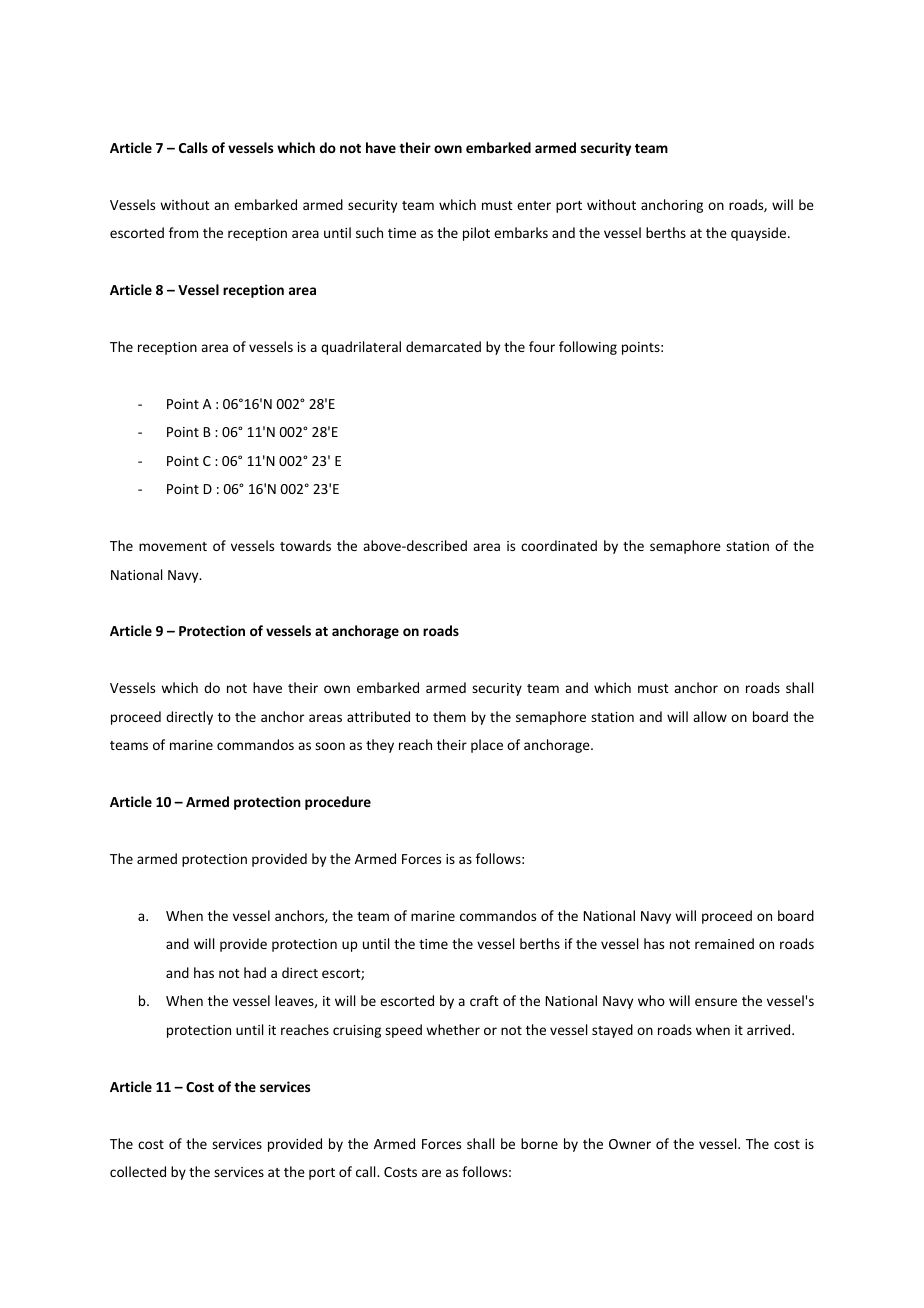  I want to click on craft, so click(484, 1000).
